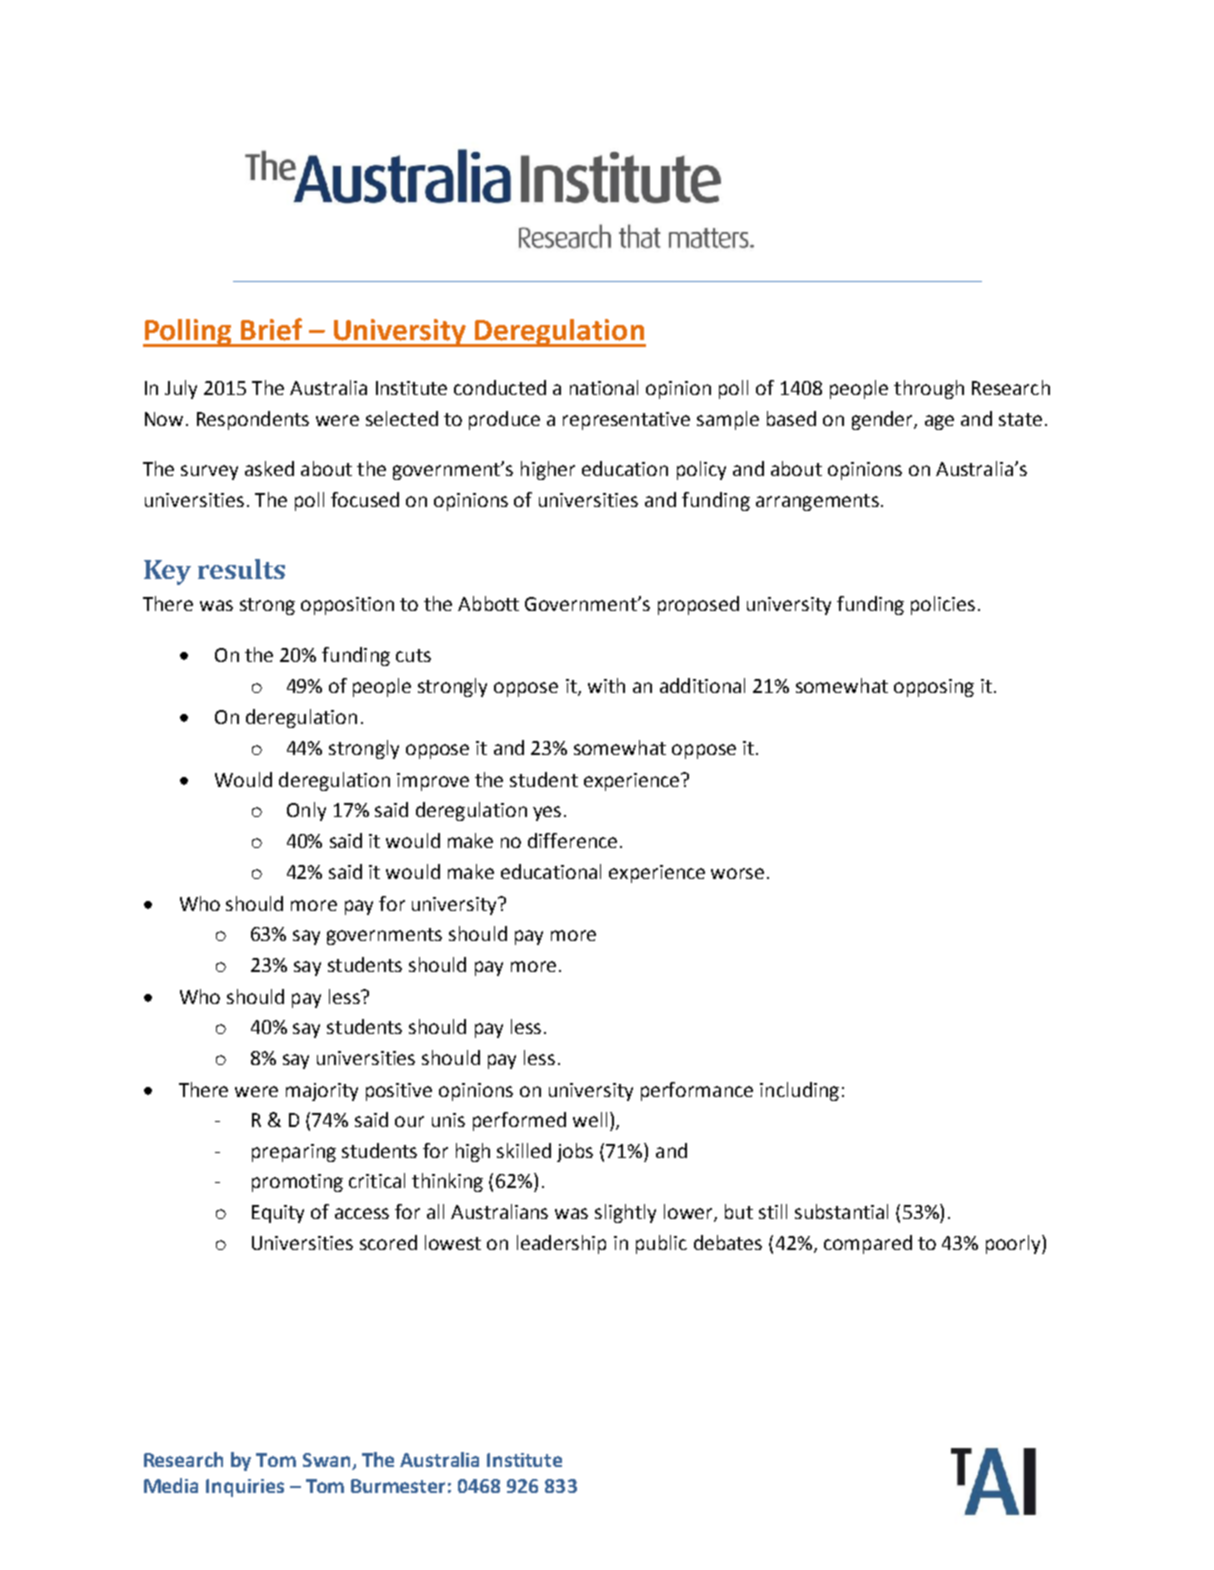  Describe the element at coordinates (271, 329) in the screenshot. I see `Brief` at that location.
